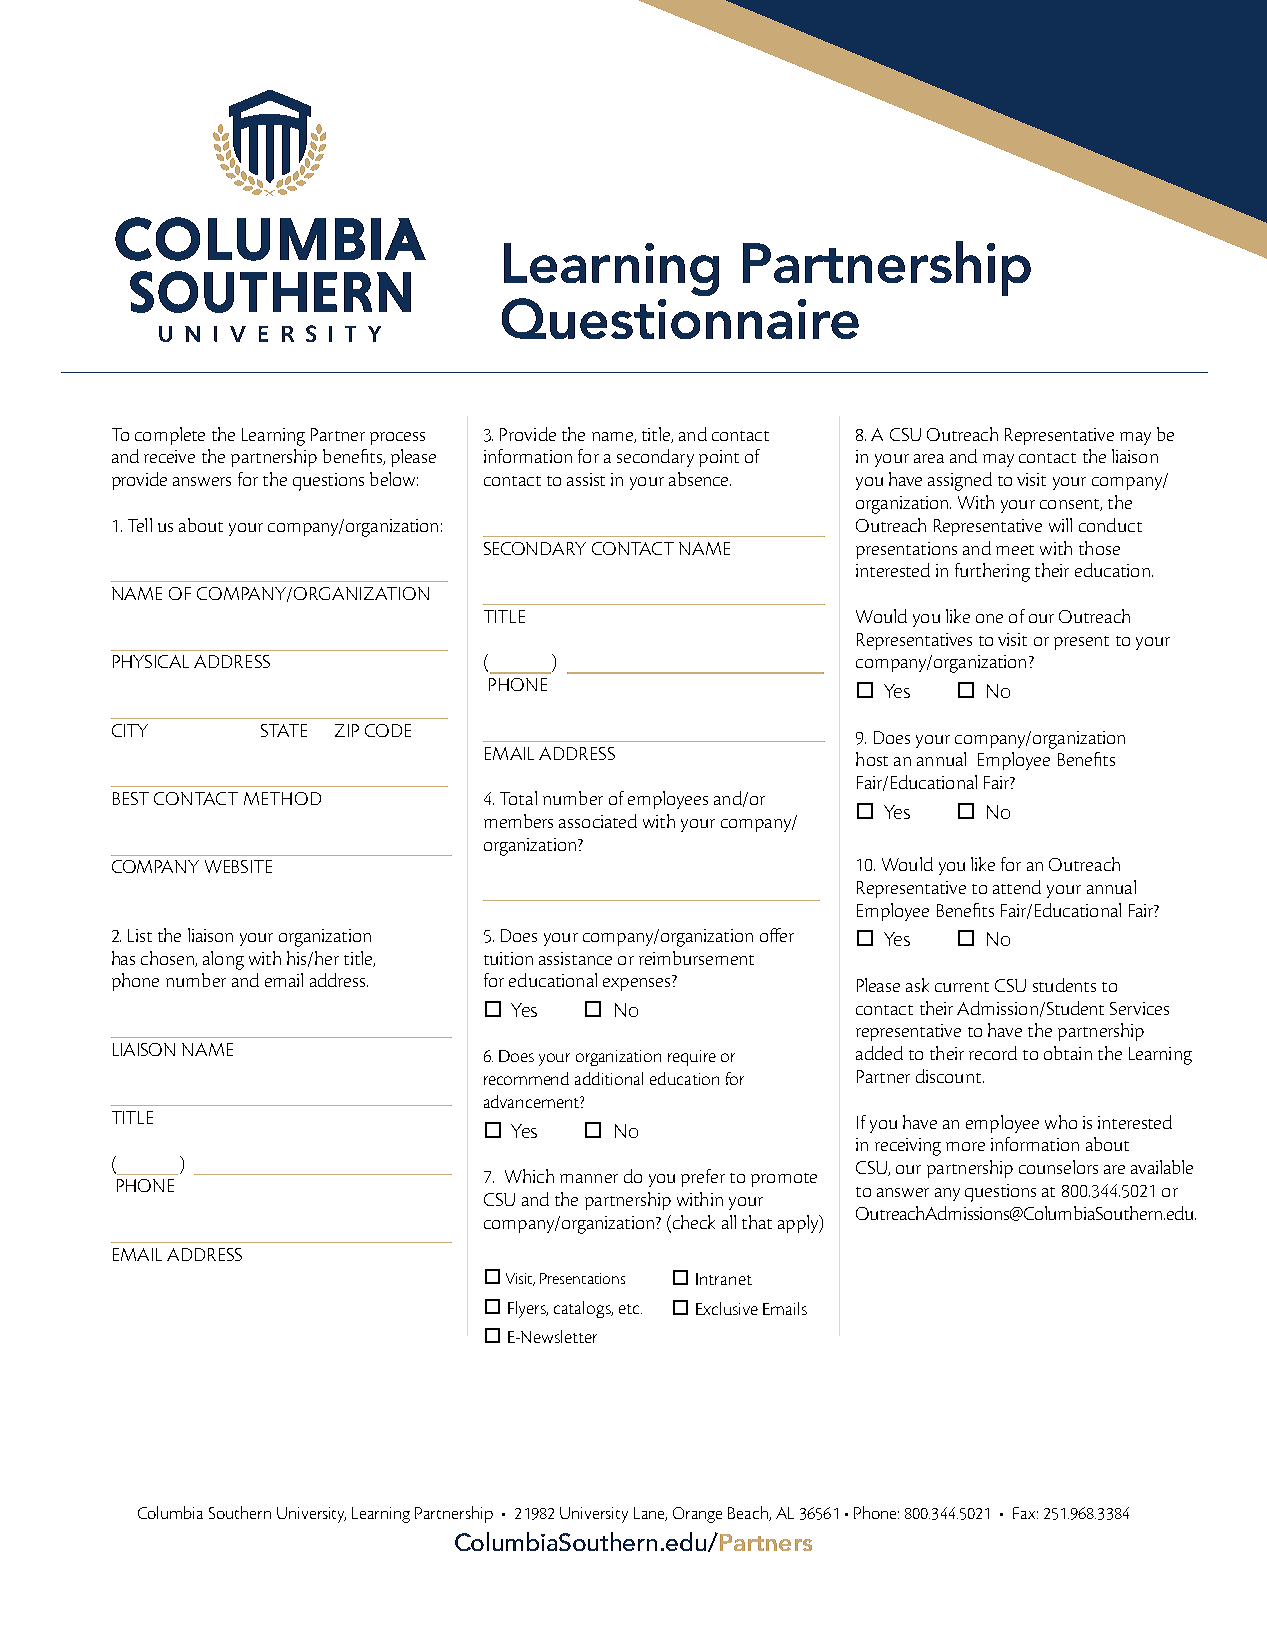 Image resolution: width=1267 pixels, height=1640 pixels. I want to click on check, so click(692, 1222).
